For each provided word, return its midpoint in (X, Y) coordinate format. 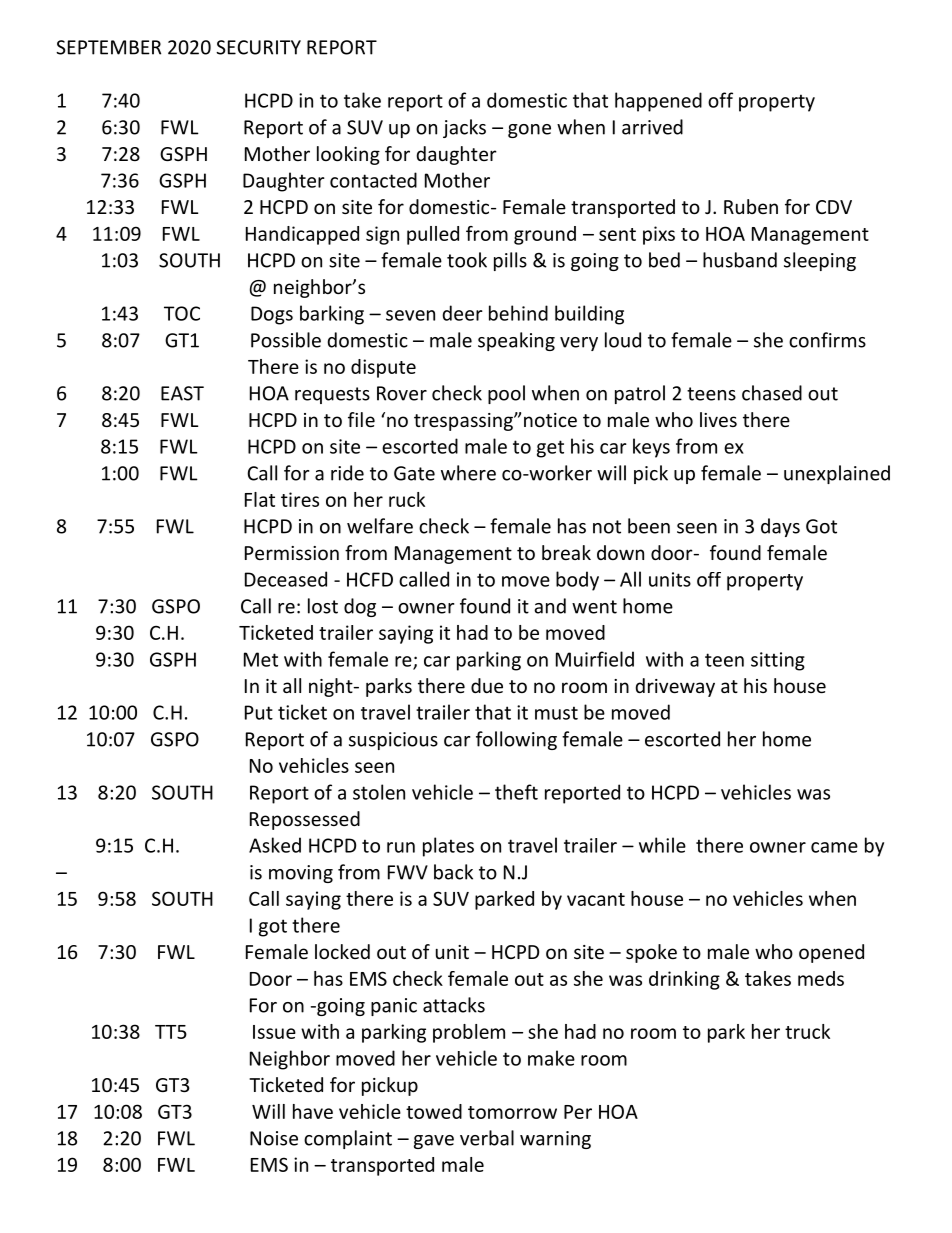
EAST (182, 393)
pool (506, 394)
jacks (464, 128)
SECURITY (258, 47)
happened (658, 102)
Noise (274, 1138)
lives (718, 419)
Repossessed (305, 820)
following (516, 740)
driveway (675, 687)
